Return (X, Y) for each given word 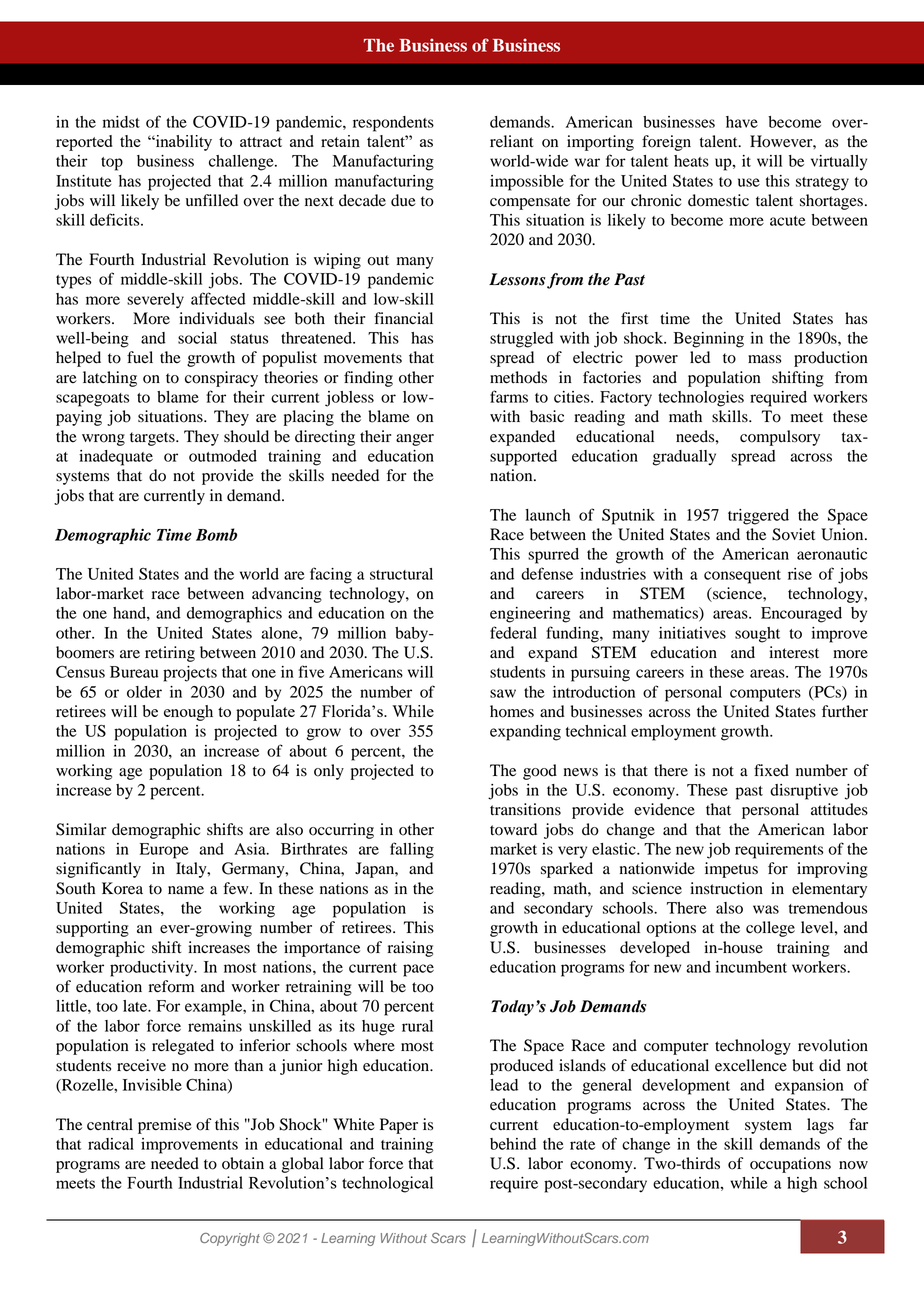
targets (153, 439)
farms (509, 396)
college (770, 929)
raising (410, 949)
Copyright (230, 1239)
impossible (527, 183)
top (112, 164)
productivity (153, 969)
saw (503, 693)
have (742, 122)
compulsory (780, 438)
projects (190, 674)
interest (794, 652)
